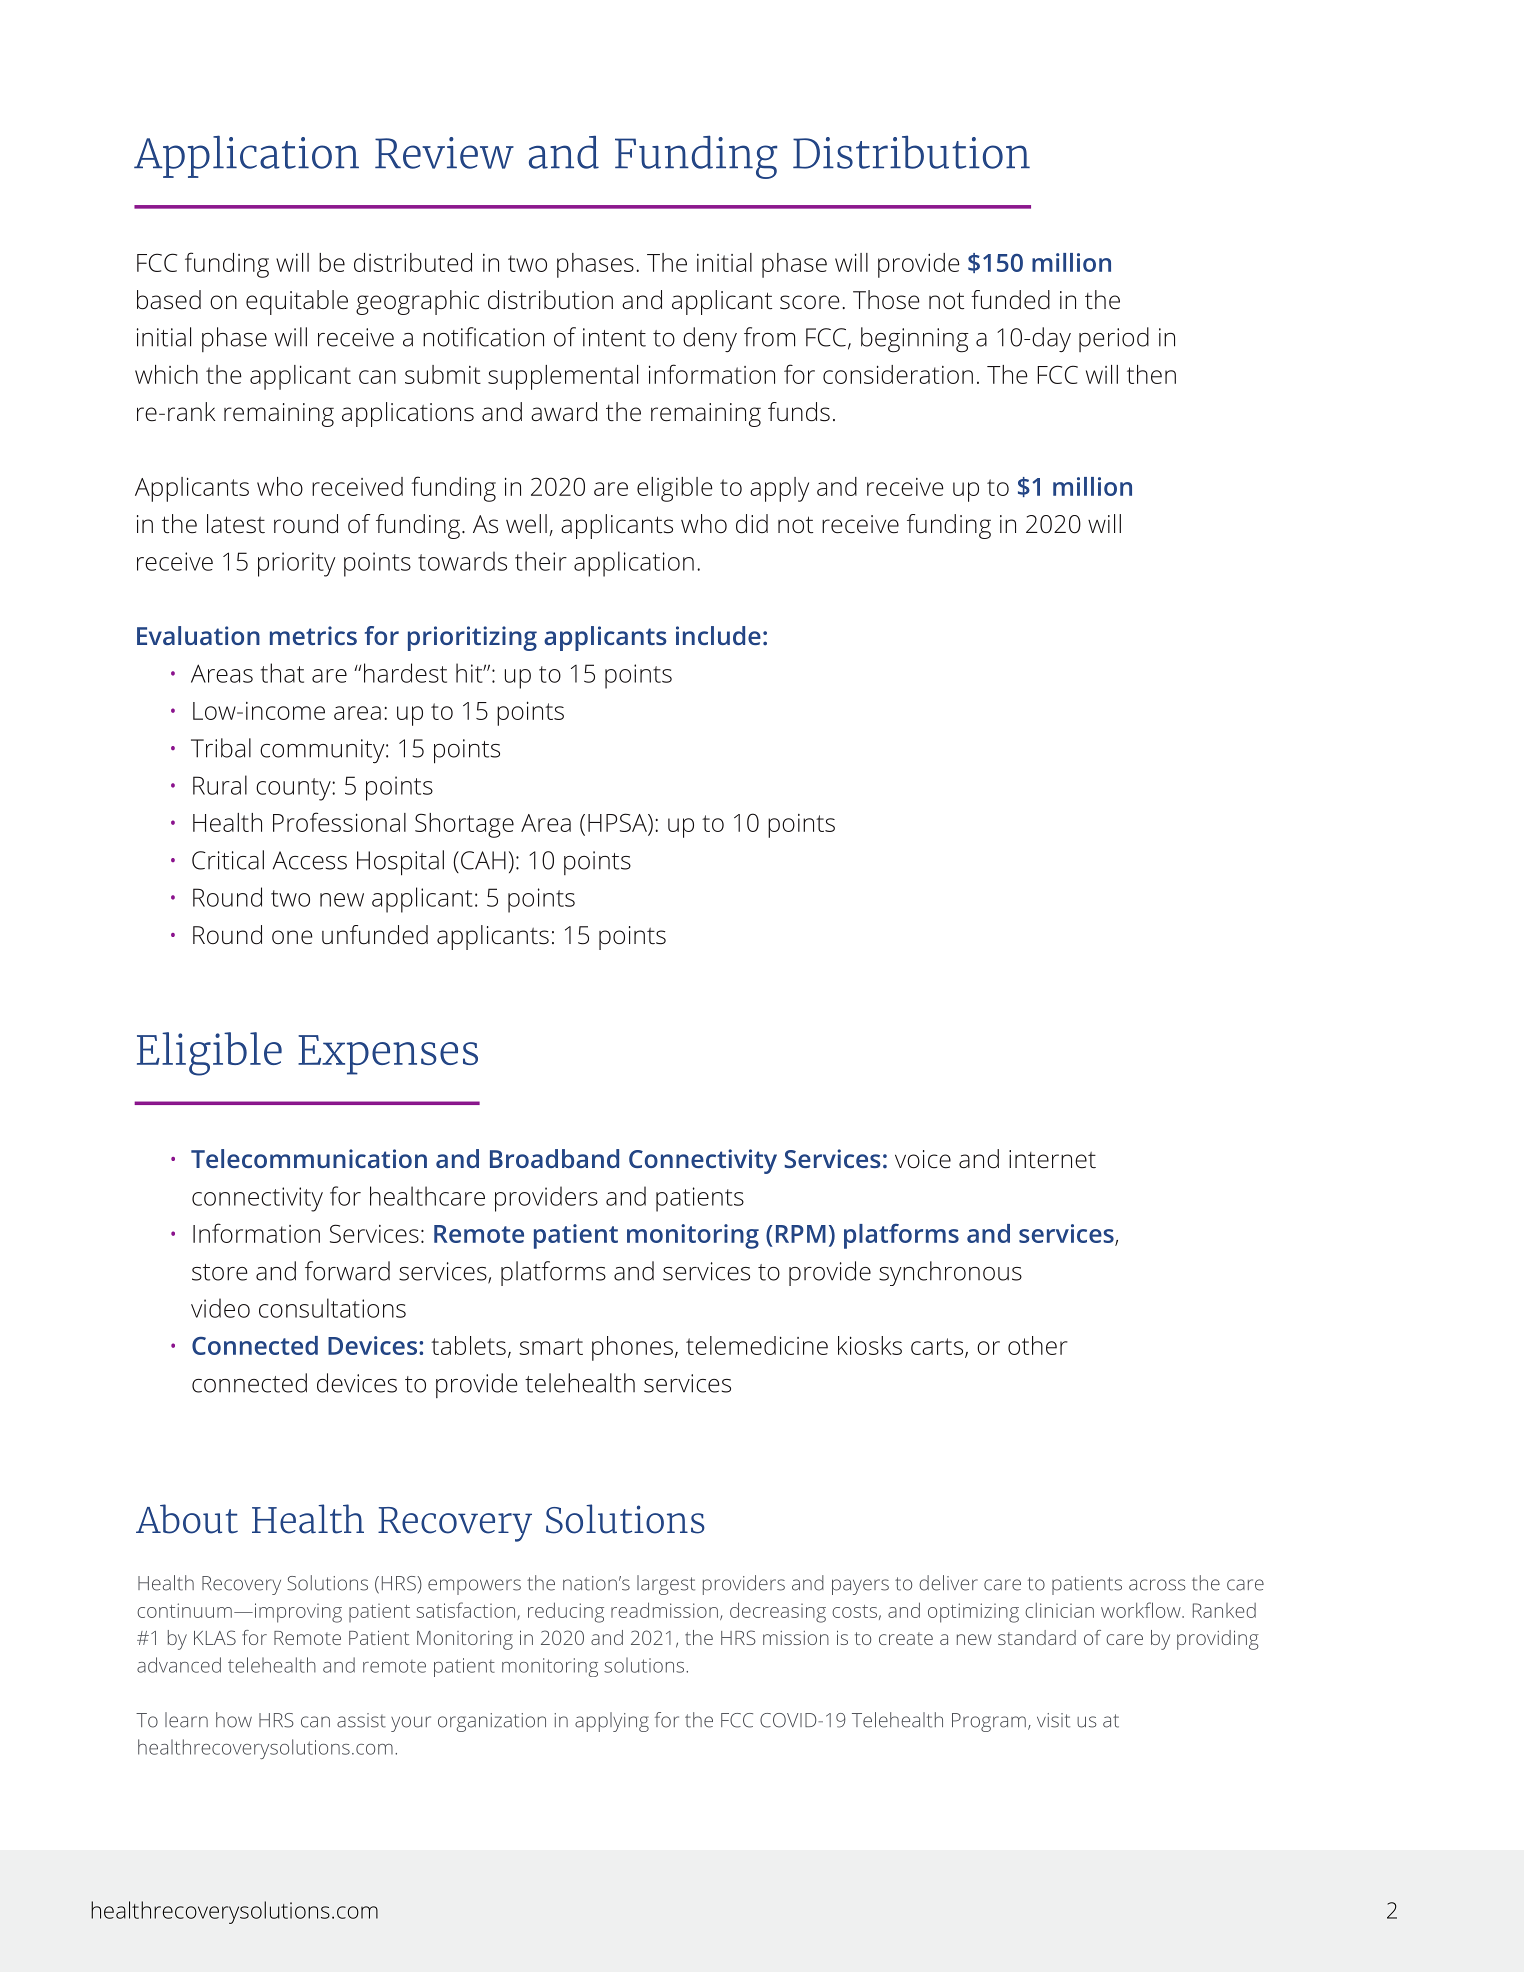 The image size is (1524, 1972). Describe the element at coordinates (778, 1612) in the document. I see `decreasing` at that location.
